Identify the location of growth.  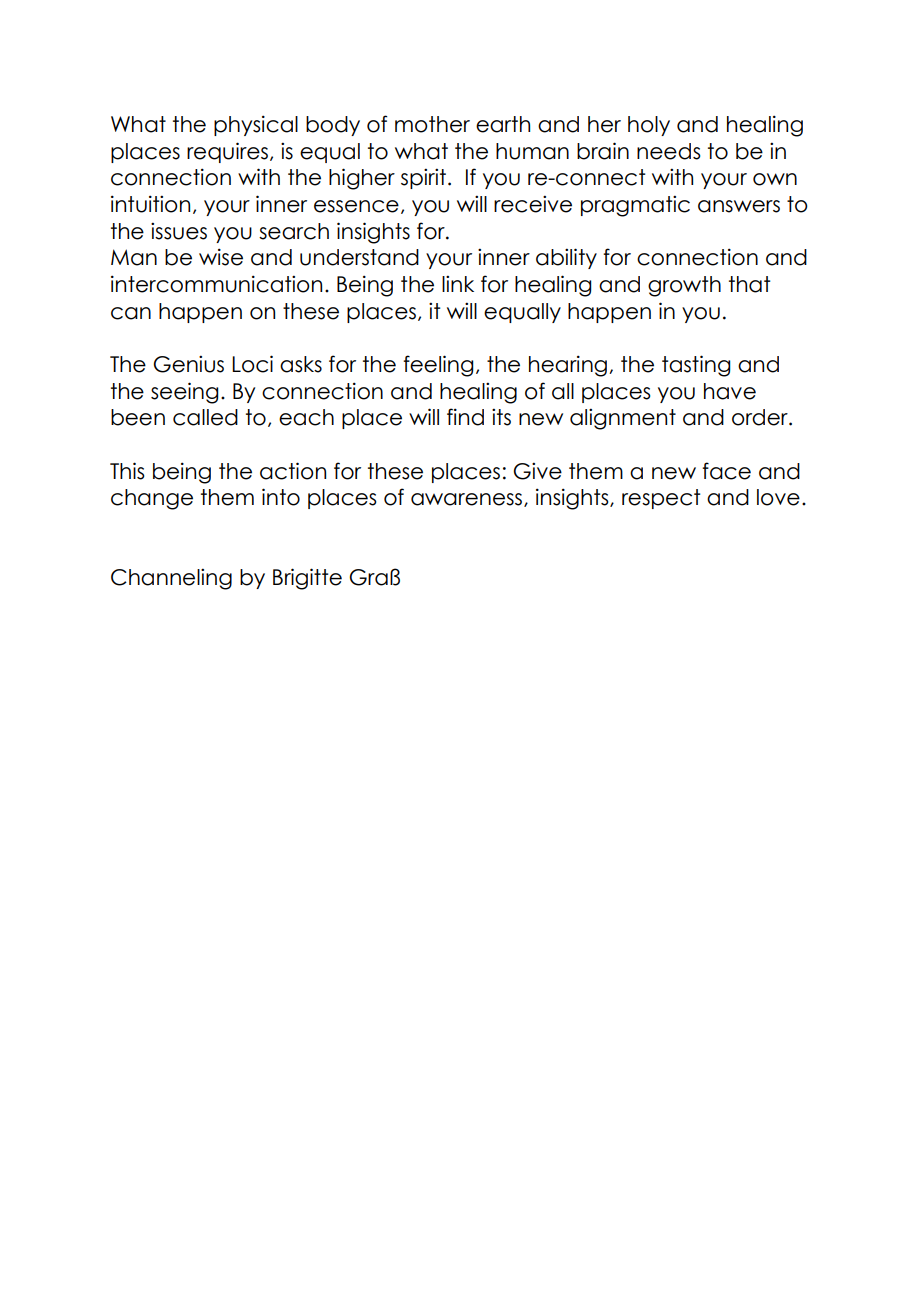
(684, 286).
